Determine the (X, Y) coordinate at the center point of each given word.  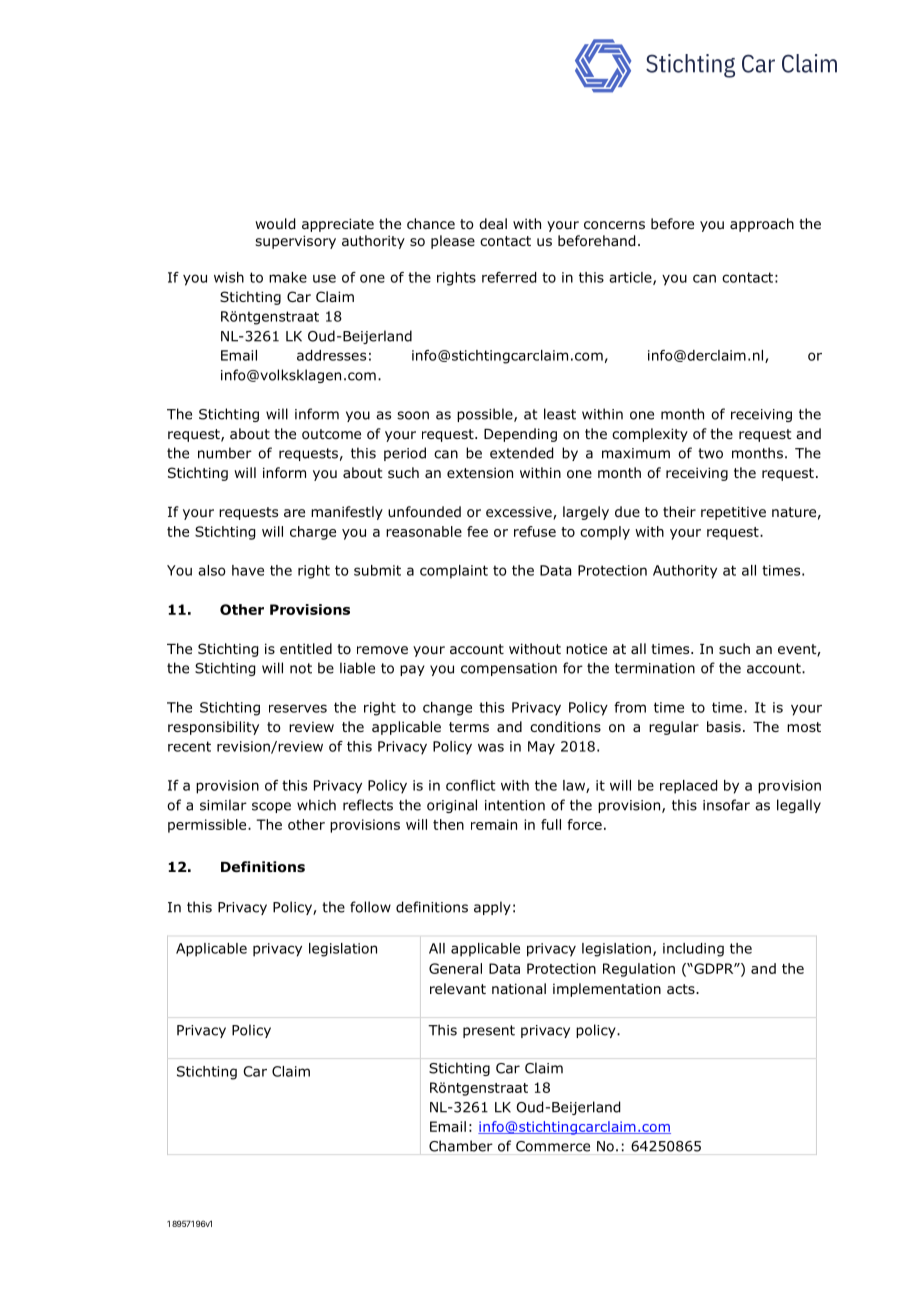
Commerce (553, 1146)
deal (493, 223)
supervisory (295, 242)
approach (762, 225)
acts (682, 989)
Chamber (461, 1146)
